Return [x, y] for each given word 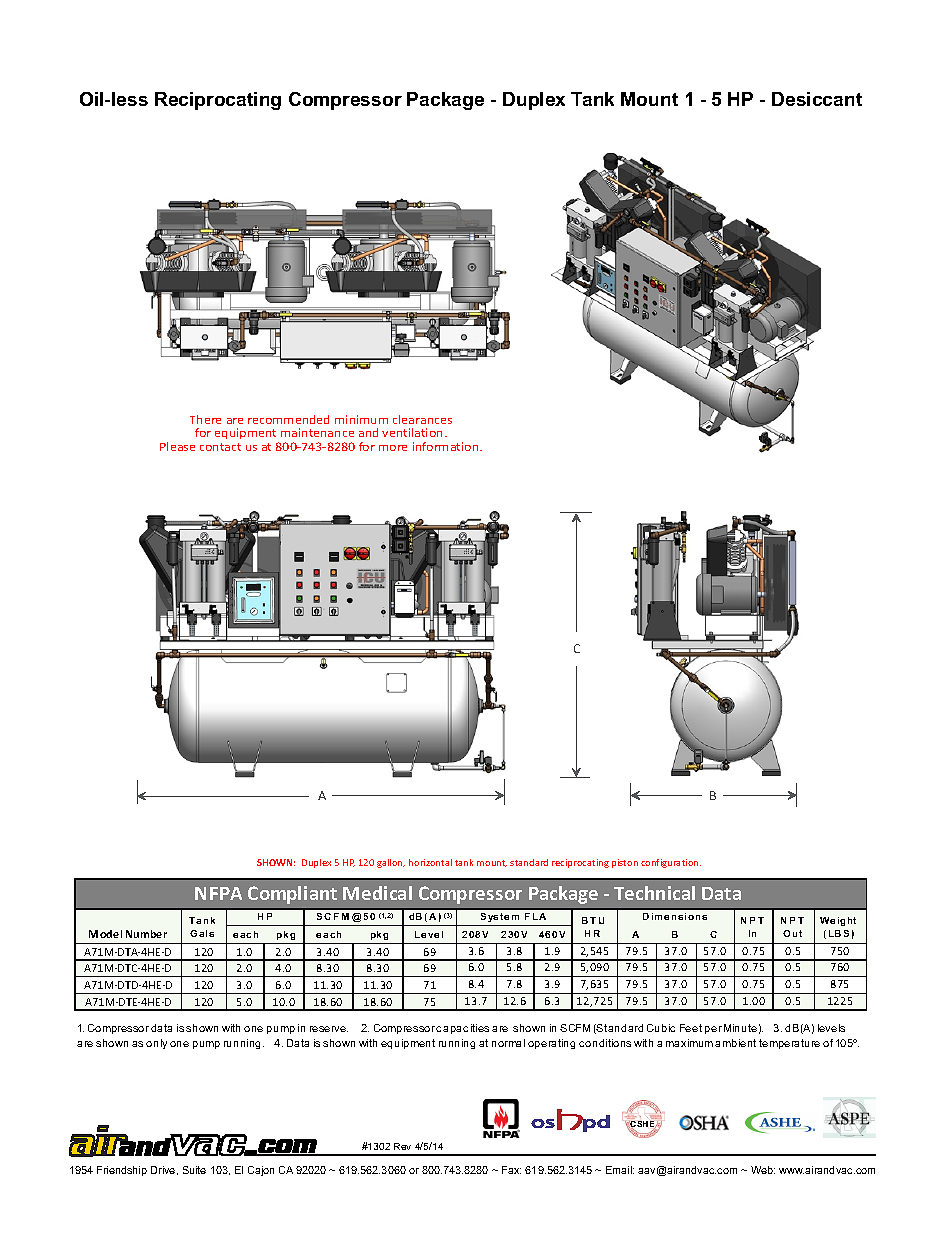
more [393, 448]
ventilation [412, 432]
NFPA [218, 893]
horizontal [430, 862]
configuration [671, 863]
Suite [194, 1170]
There [205, 419]
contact [220, 447]
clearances [422, 419]
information [447, 446]
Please [177, 446]
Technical [654, 893]
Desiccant [817, 99]
